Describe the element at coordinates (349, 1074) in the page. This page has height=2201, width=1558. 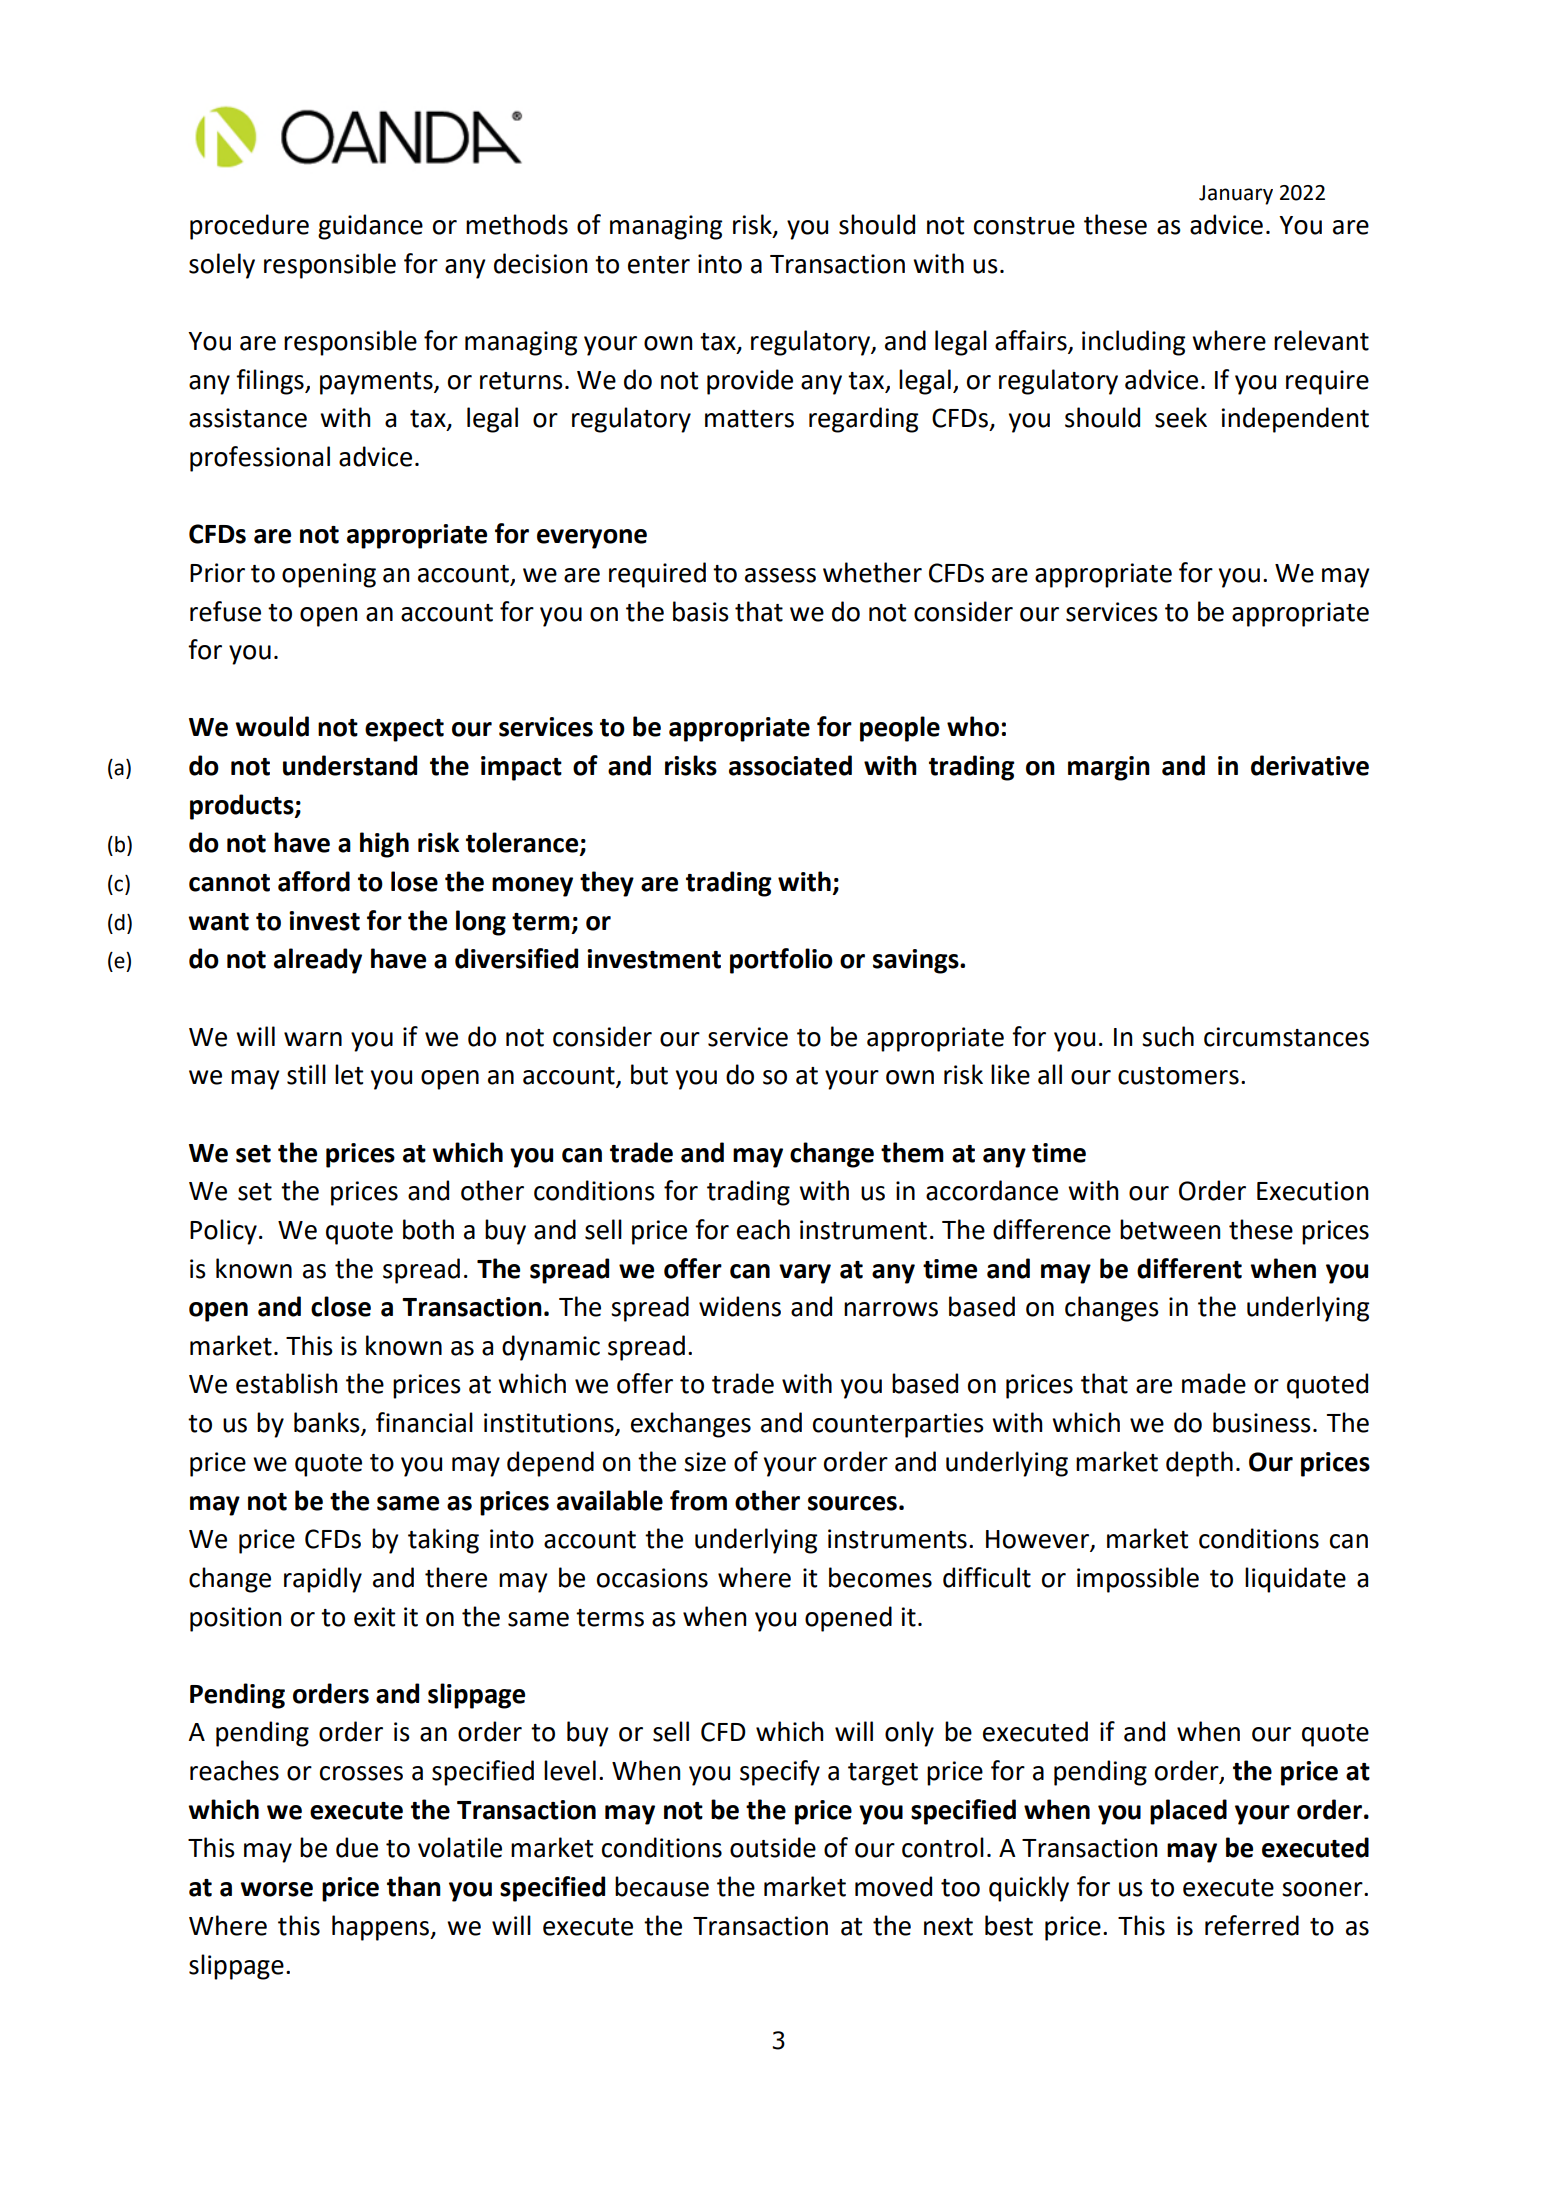
I see `let` at that location.
